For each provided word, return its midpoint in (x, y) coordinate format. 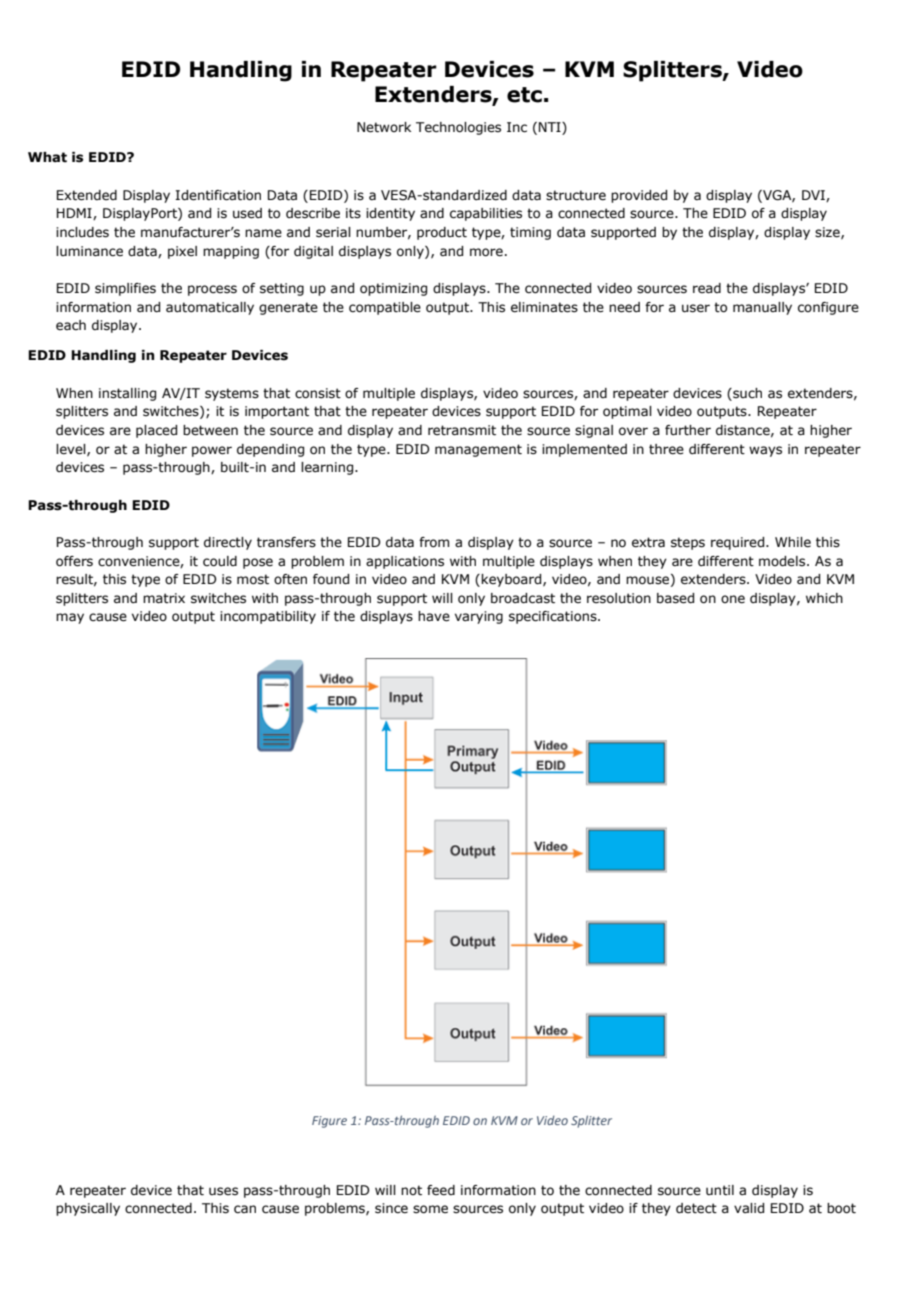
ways (765, 451)
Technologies (458, 128)
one (733, 599)
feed (441, 1190)
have (434, 616)
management (478, 450)
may (70, 618)
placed (156, 431)
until (720, 1190)
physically (88, 1209)
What (47, 157)
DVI (814, 196)
